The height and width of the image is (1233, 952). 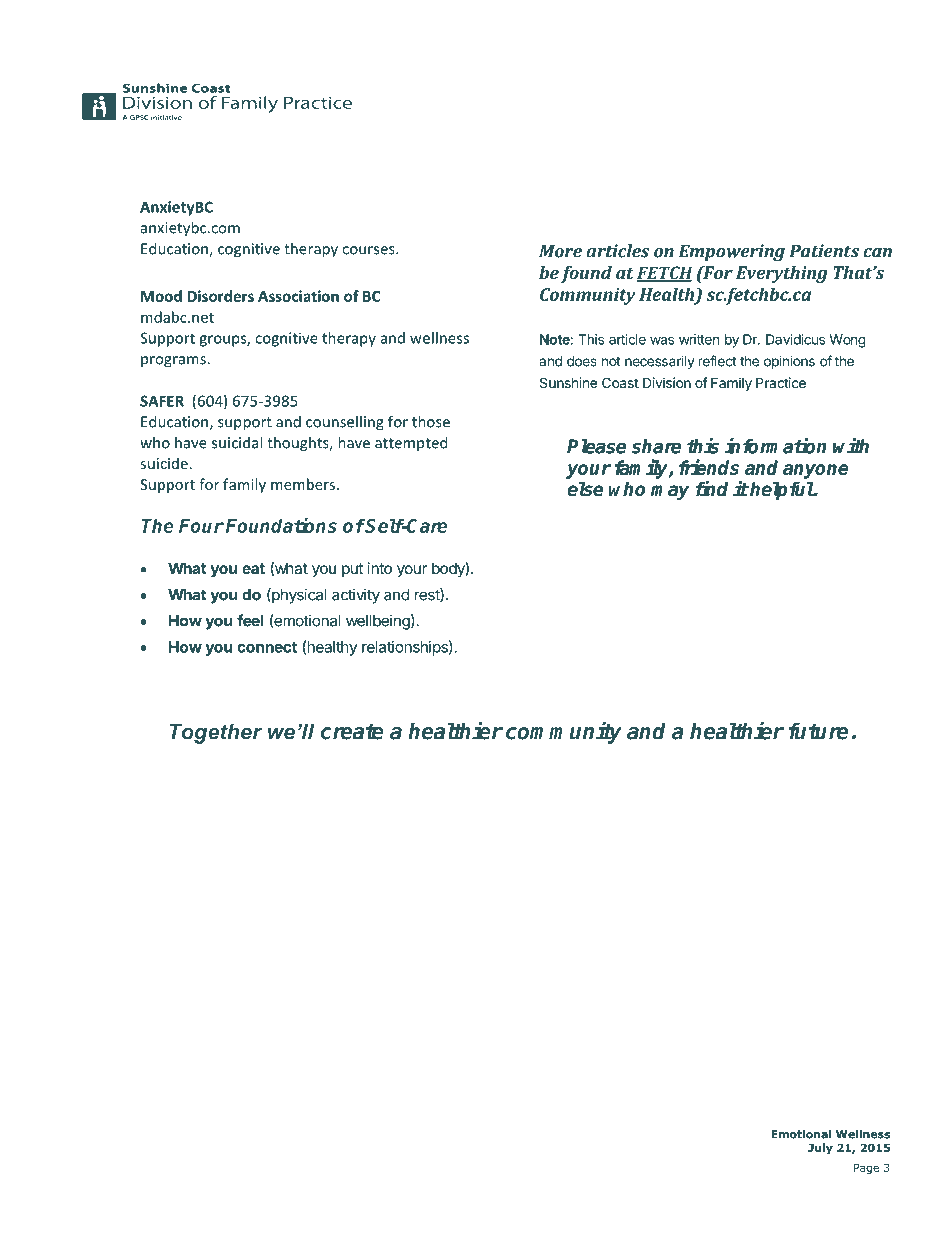 I want to click on July, so click(x=820, y=1148).
